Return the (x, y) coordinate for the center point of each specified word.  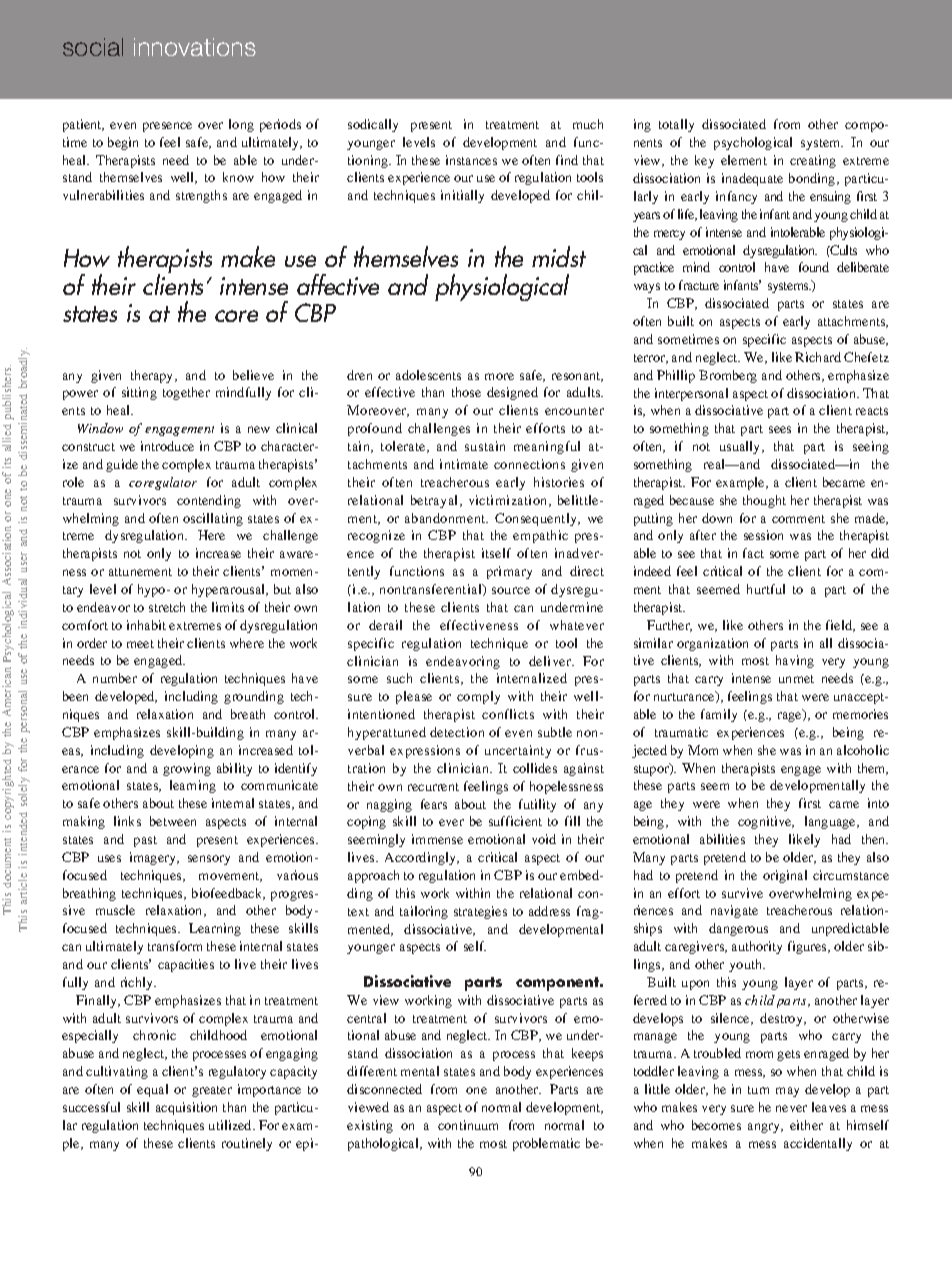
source (511, 590)
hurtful (766, 589)
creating (813, 161)
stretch (167, 607)
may (787, 1092)
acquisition (186, 1108)
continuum (468, 1125)
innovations (195, 47)
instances (471, 160)
